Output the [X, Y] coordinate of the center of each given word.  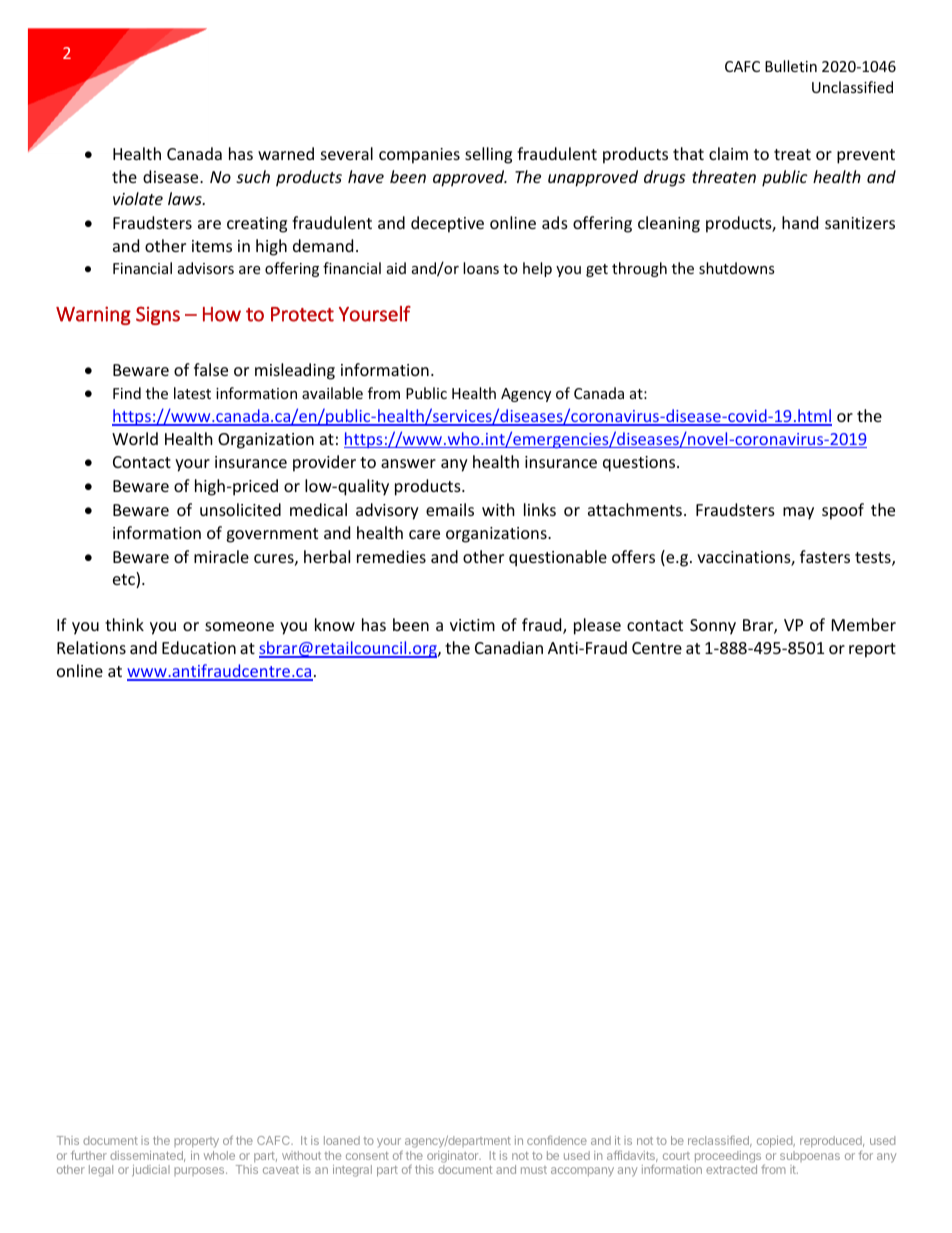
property [196, 1142]
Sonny [713, 627]
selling [488, 155]
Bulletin [791, 66]
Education [199, 647]
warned [286, 153]
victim [472, 625]
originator [454, 1157]
